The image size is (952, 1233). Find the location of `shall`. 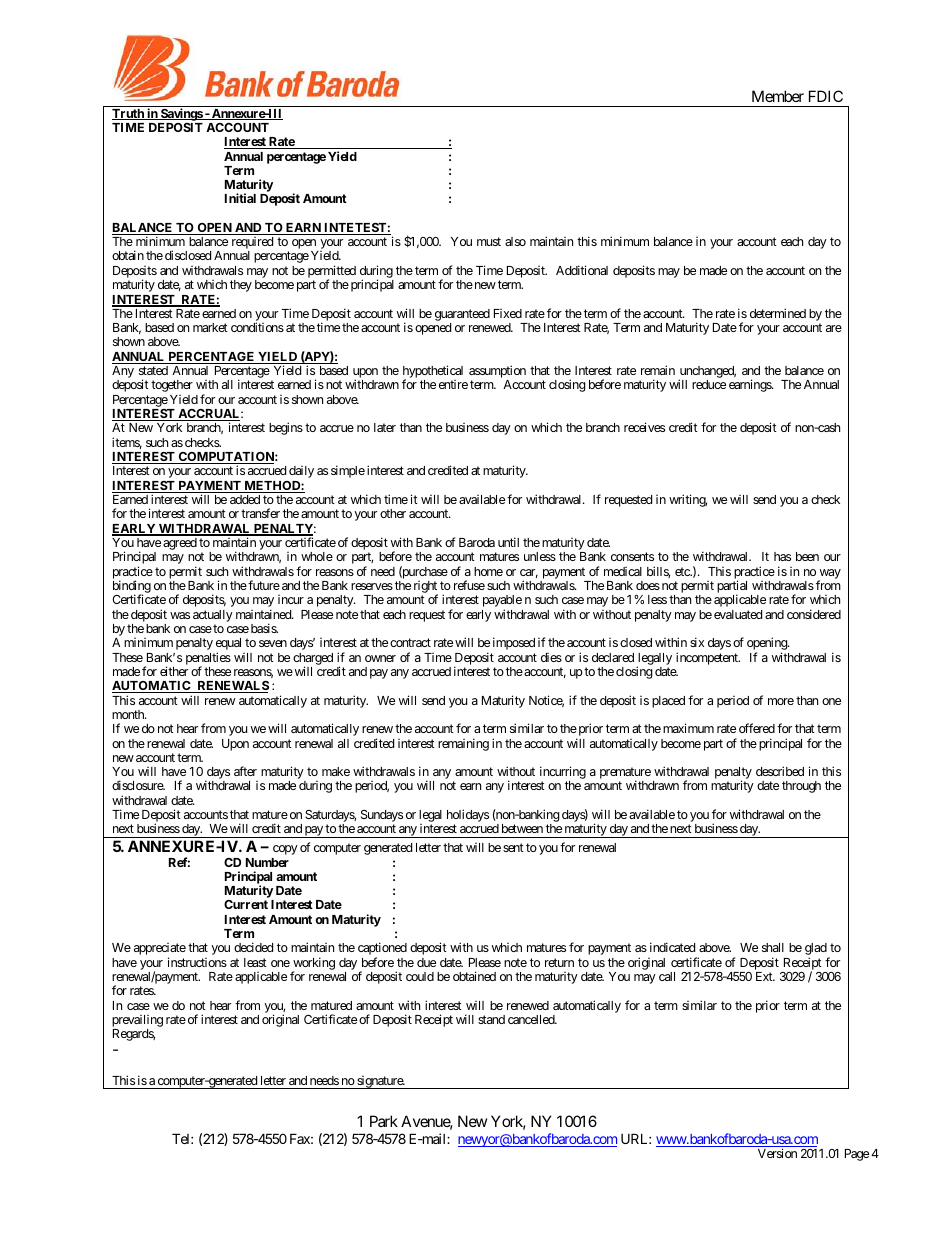

shall is located at coordinates (773, 947).
